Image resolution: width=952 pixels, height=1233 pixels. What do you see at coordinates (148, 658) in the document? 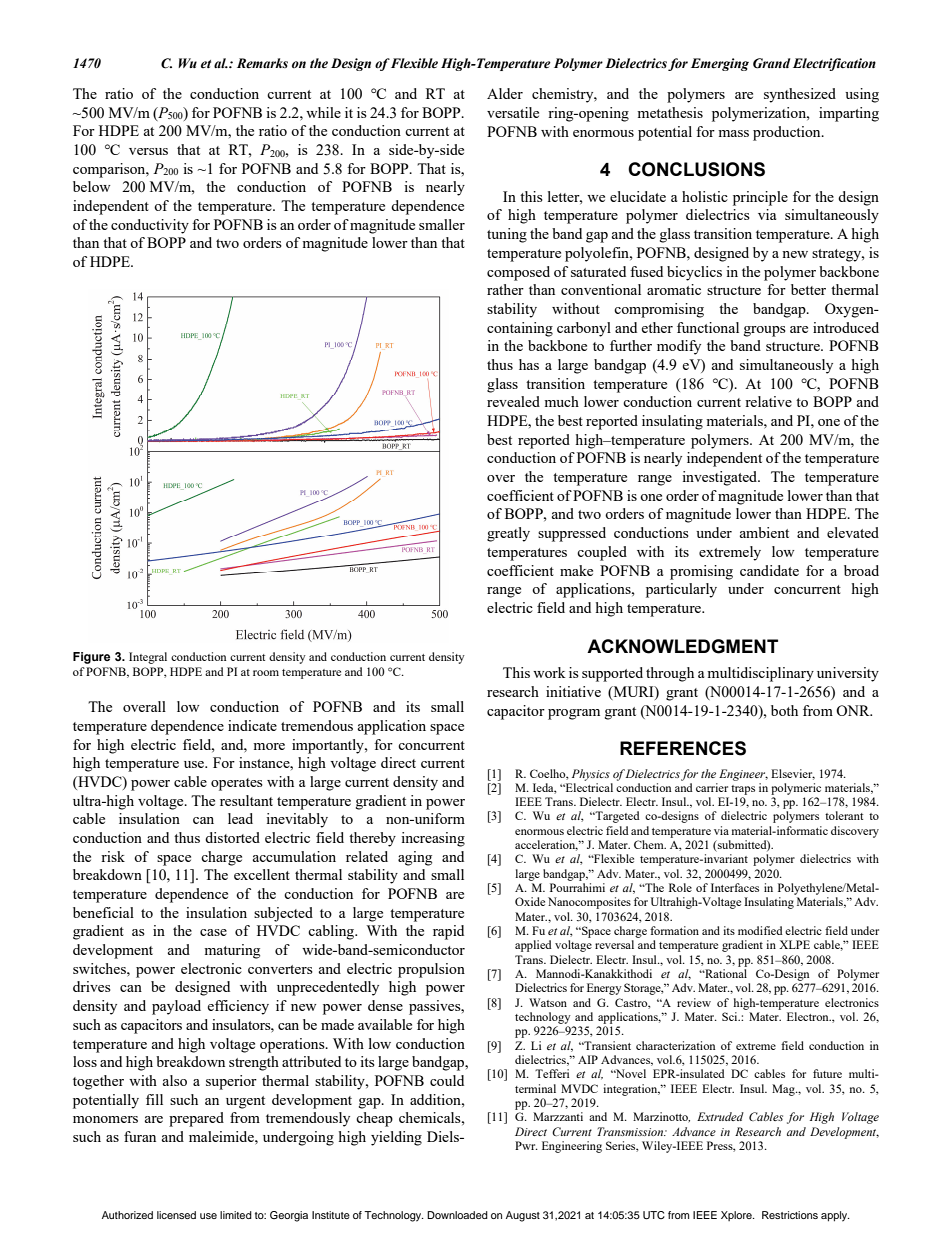
I see `Integral` at bounding box center [148, 658].
